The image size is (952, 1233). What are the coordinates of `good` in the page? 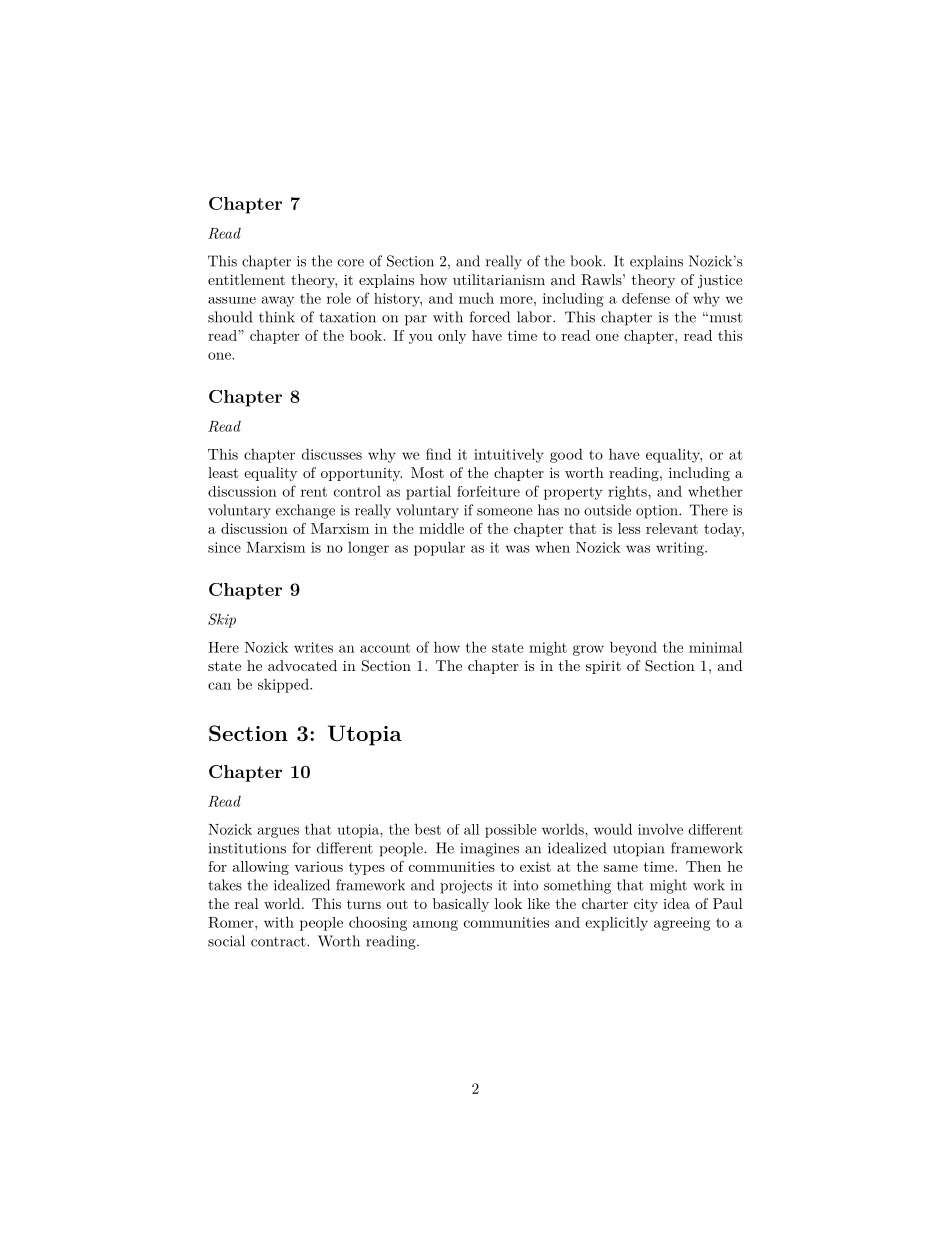 It's located at (566, 455).
